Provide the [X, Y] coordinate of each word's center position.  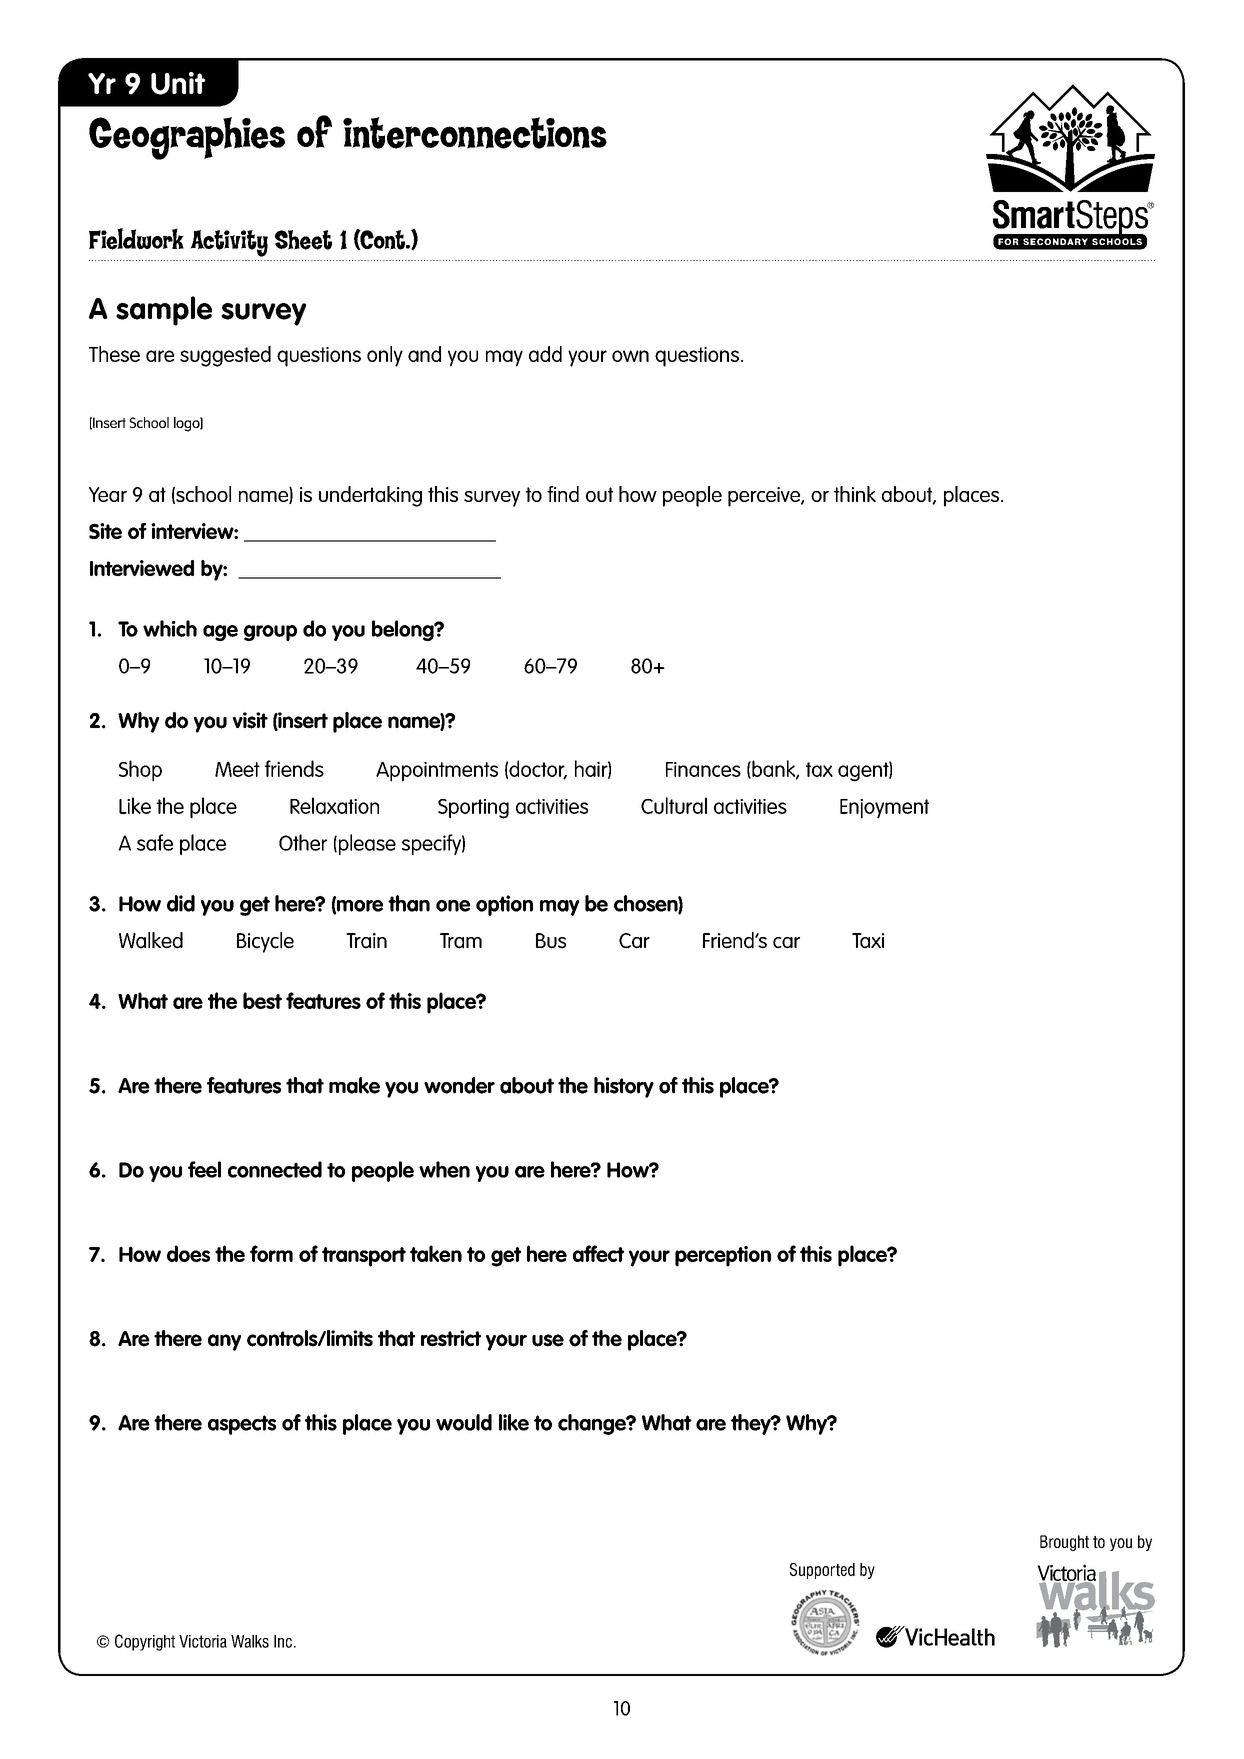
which [170, 628]
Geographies [187, 138]
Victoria [203, 1641]
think [855, 494]
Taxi [868, 941]
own [630, 356]
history [624, 1087]
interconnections [475, 133]
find [563, 494]
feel [204, 1169]
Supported [822, 1571]
